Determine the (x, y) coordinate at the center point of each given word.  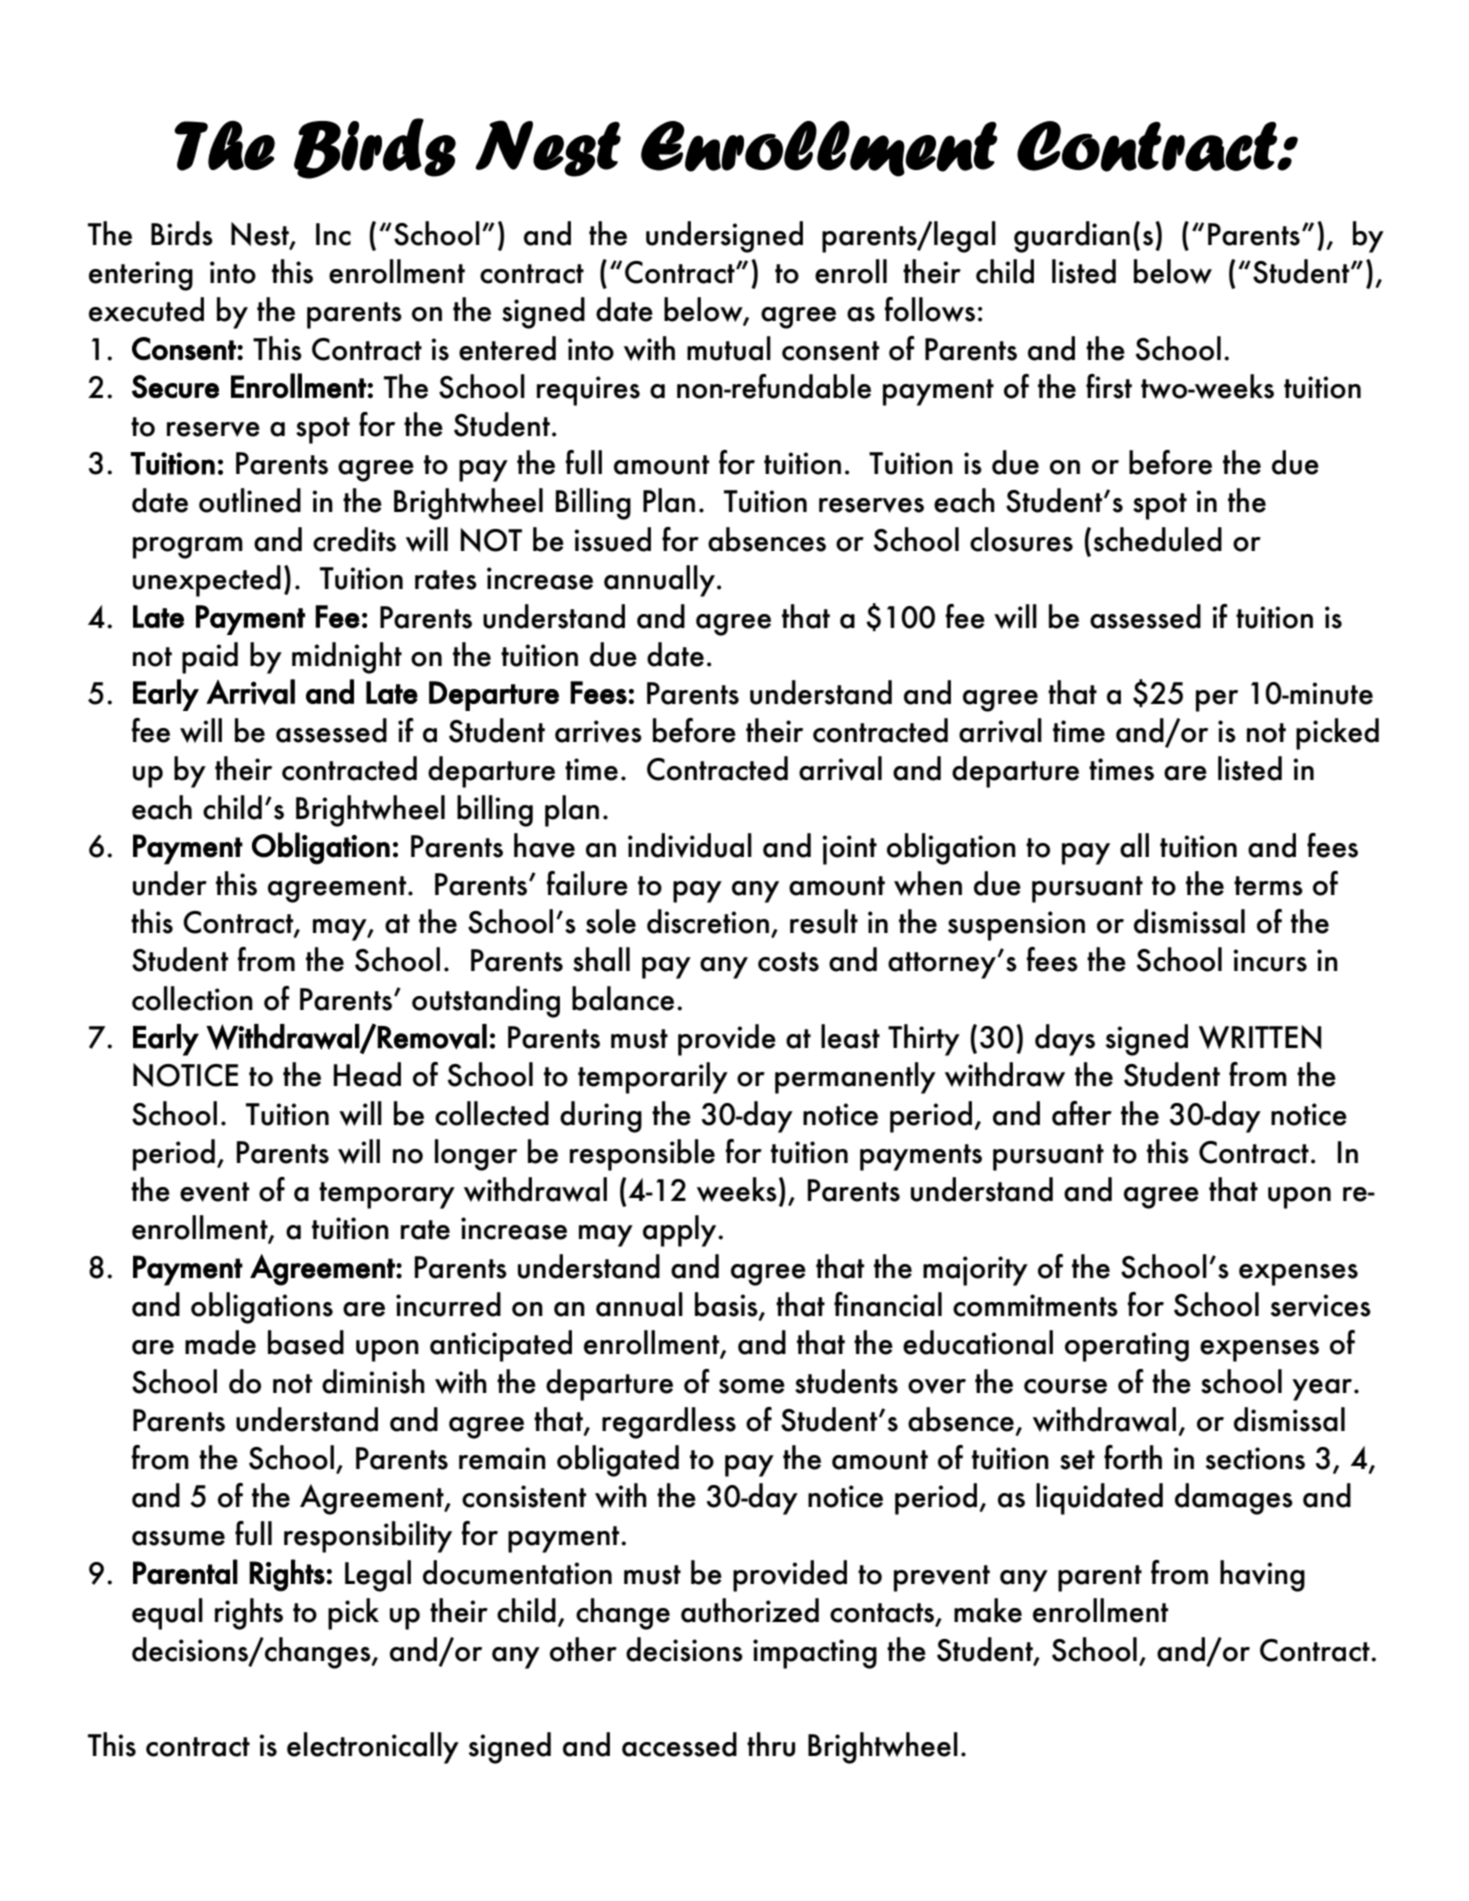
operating (1127, 1347)
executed (146, 309)
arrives (598, 731)
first (1109, 386)
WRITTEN (1260, 1037)
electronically (373, 1748)
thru (771, 1744)
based (306, 1342)
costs (788, 962)
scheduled (1158, 539)
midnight (347, 658)
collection (192, 998)
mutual (729, 348)
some (752, 1386)
